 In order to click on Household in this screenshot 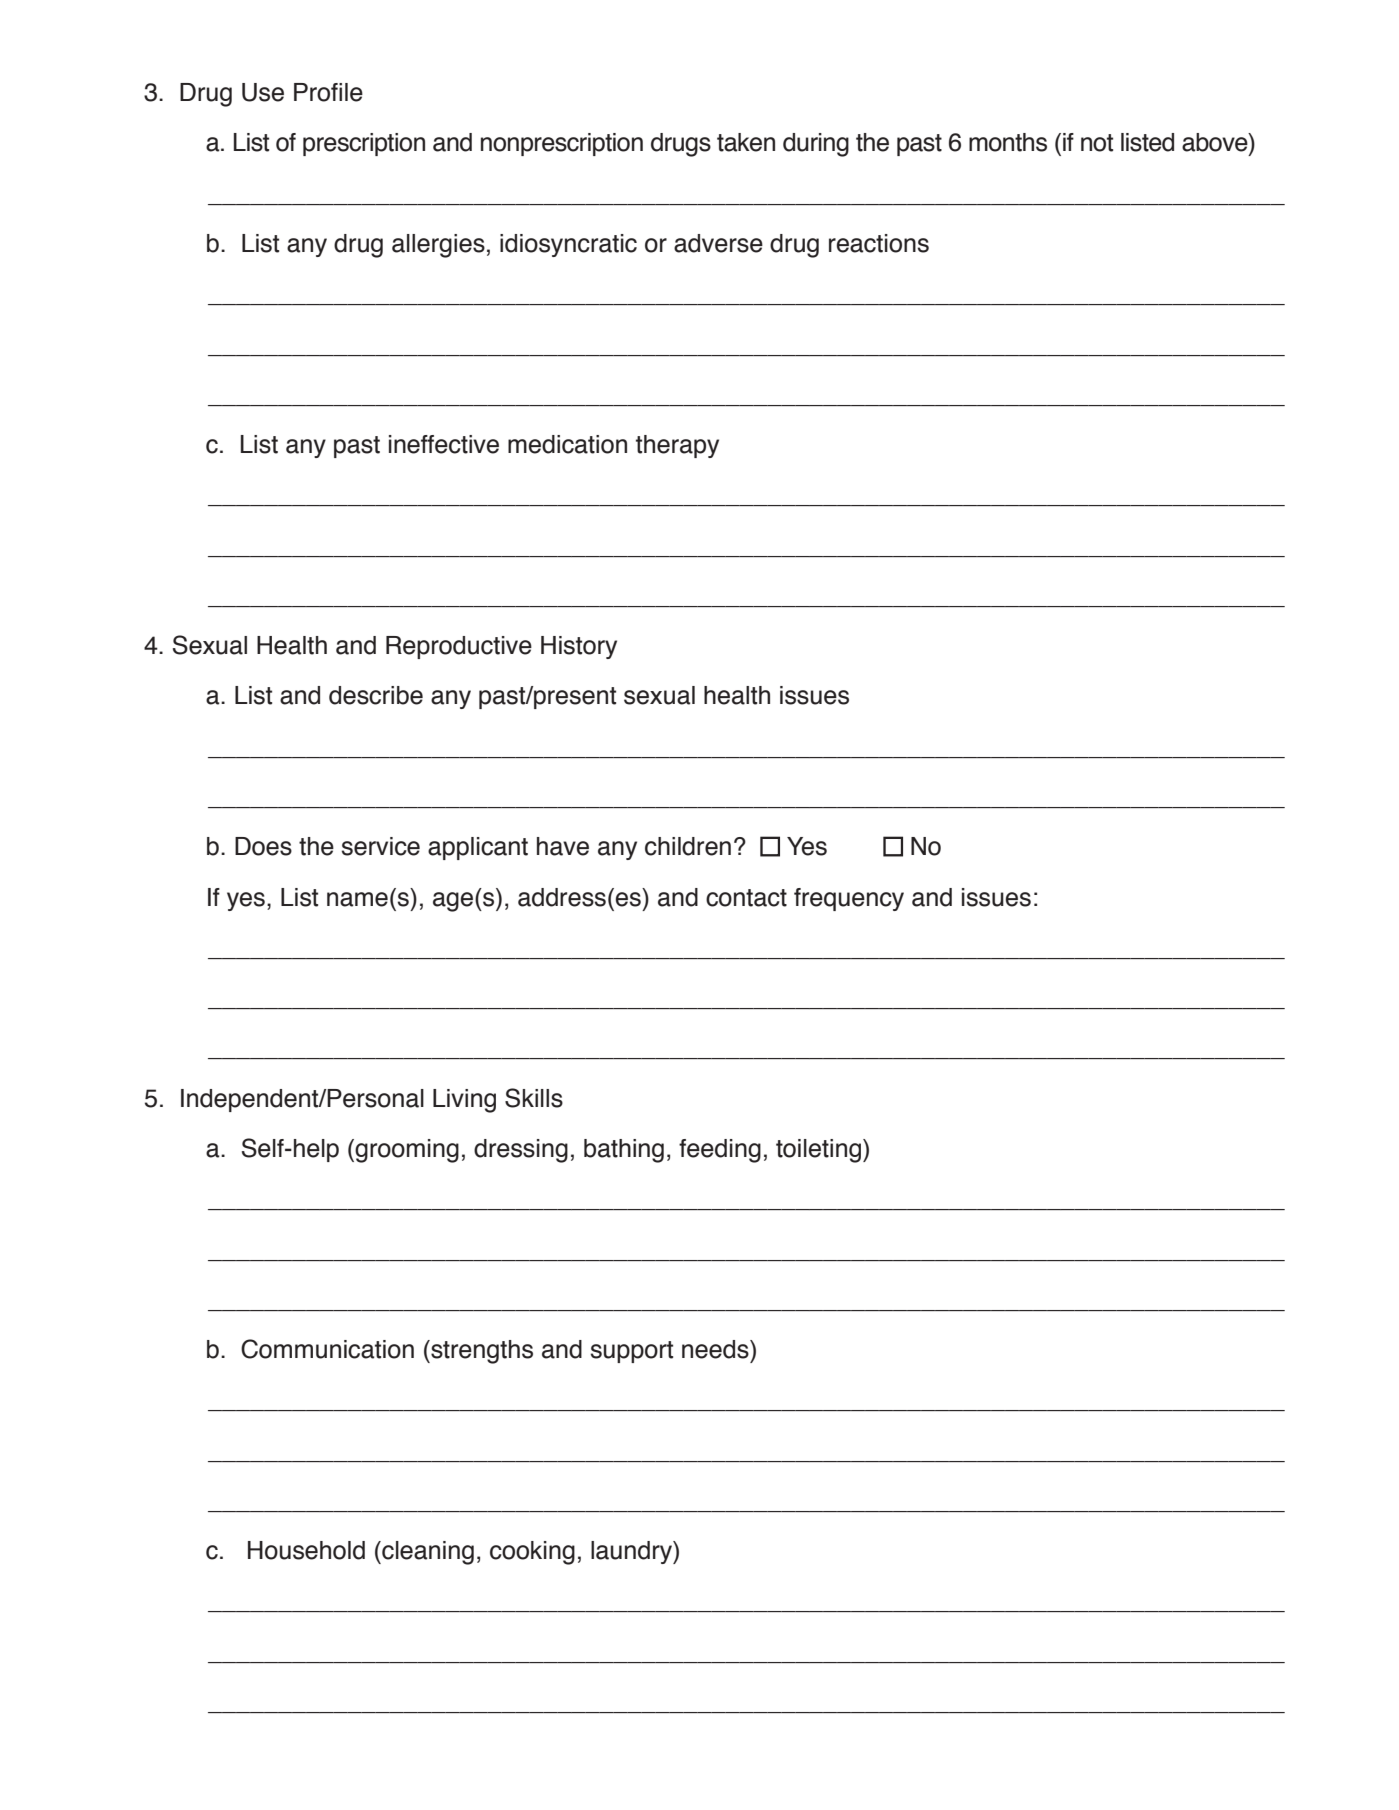, I will do `click(306, 1550)`.
